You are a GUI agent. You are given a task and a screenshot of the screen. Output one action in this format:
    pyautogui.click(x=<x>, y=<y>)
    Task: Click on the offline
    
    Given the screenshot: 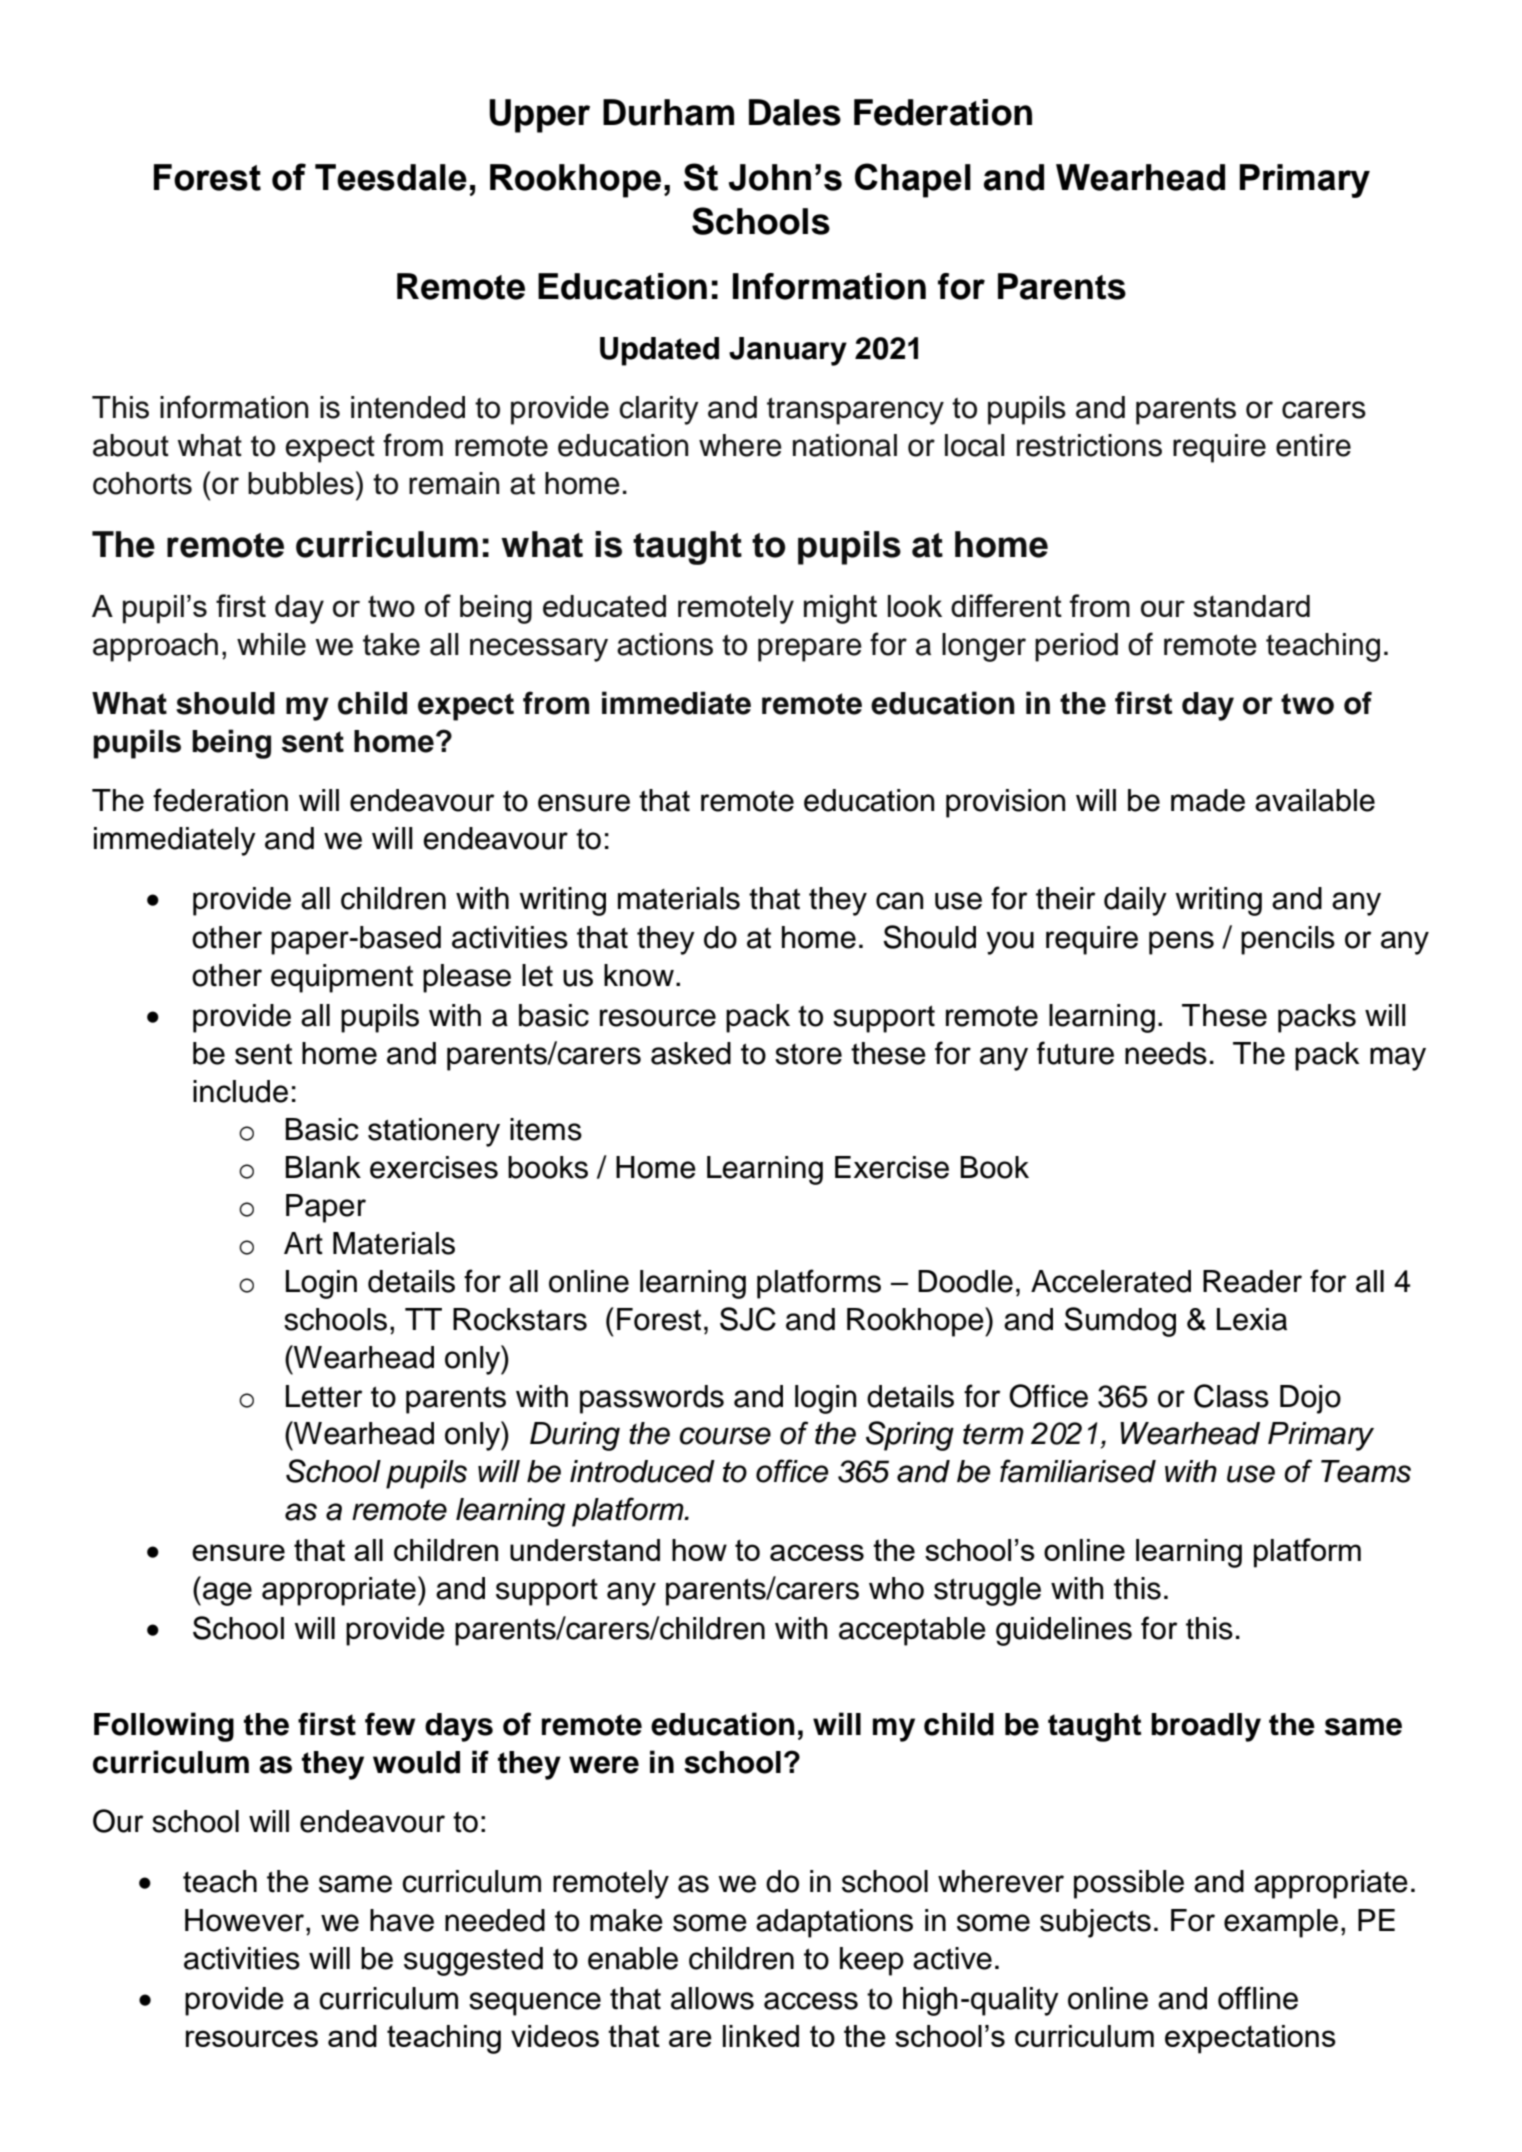 What is the action you would take?
    pyautogui.click(x=1258, y=1998)
